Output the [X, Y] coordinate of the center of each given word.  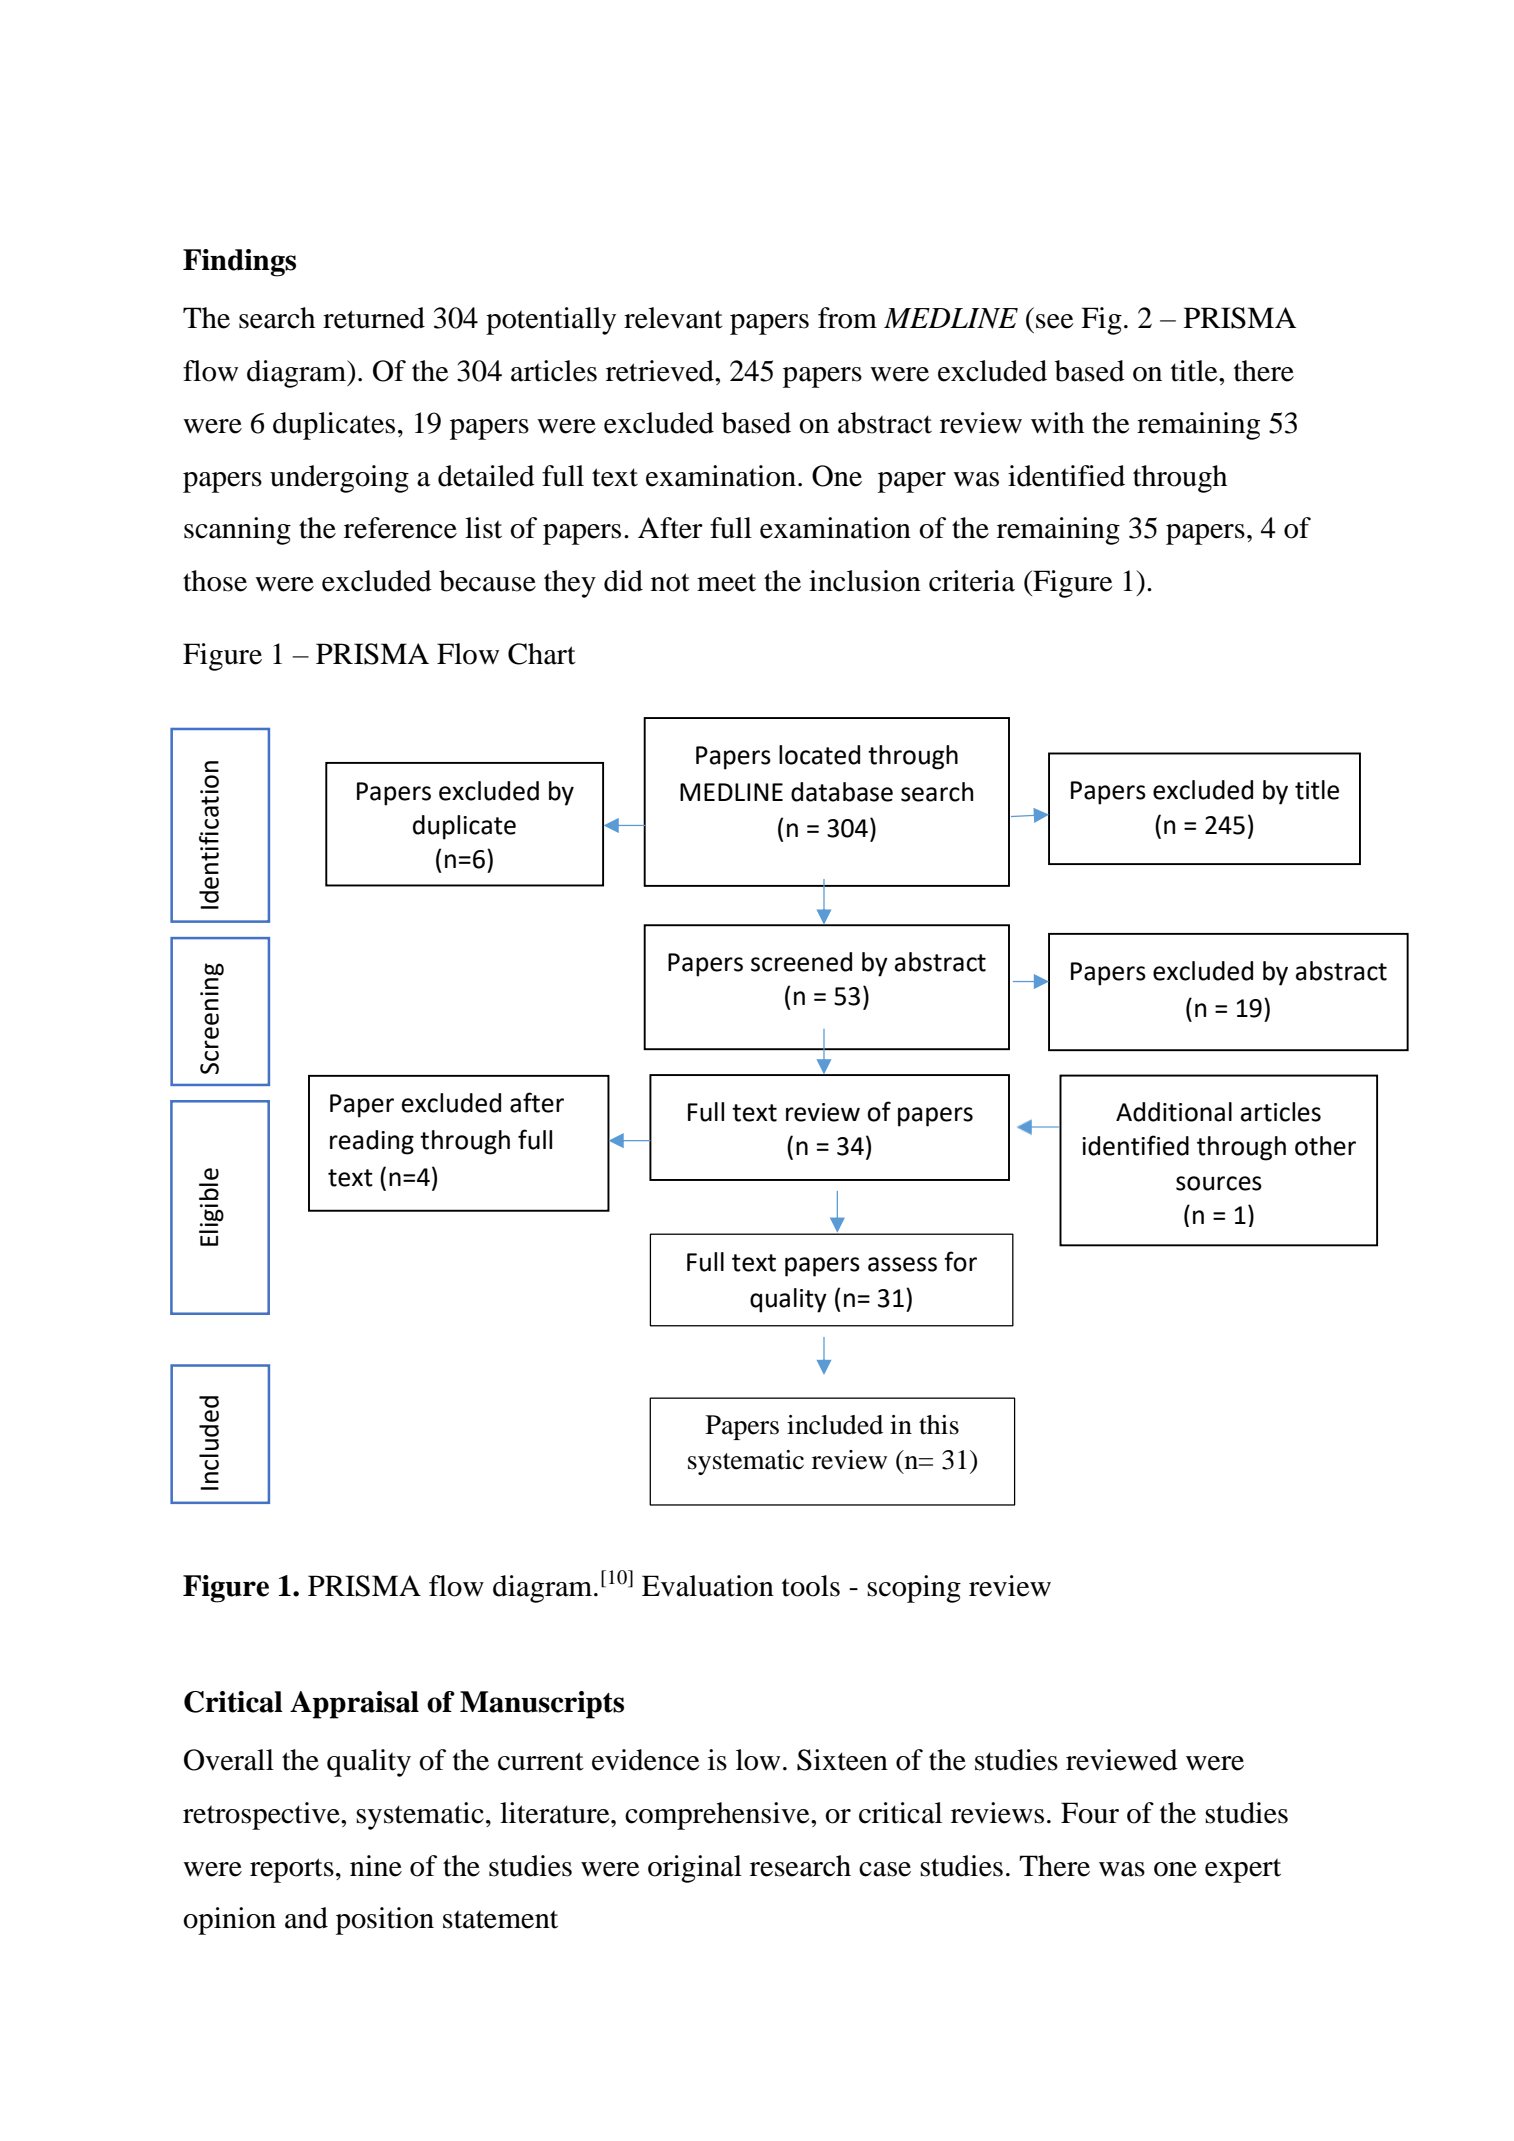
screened [801, 962]
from [847, 318]
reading [372, 1142]
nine [376, 1866]
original [695, 1869]
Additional [1174, 1112]
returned [374, 318]
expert [1243, 1870]
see [1055, 321]
